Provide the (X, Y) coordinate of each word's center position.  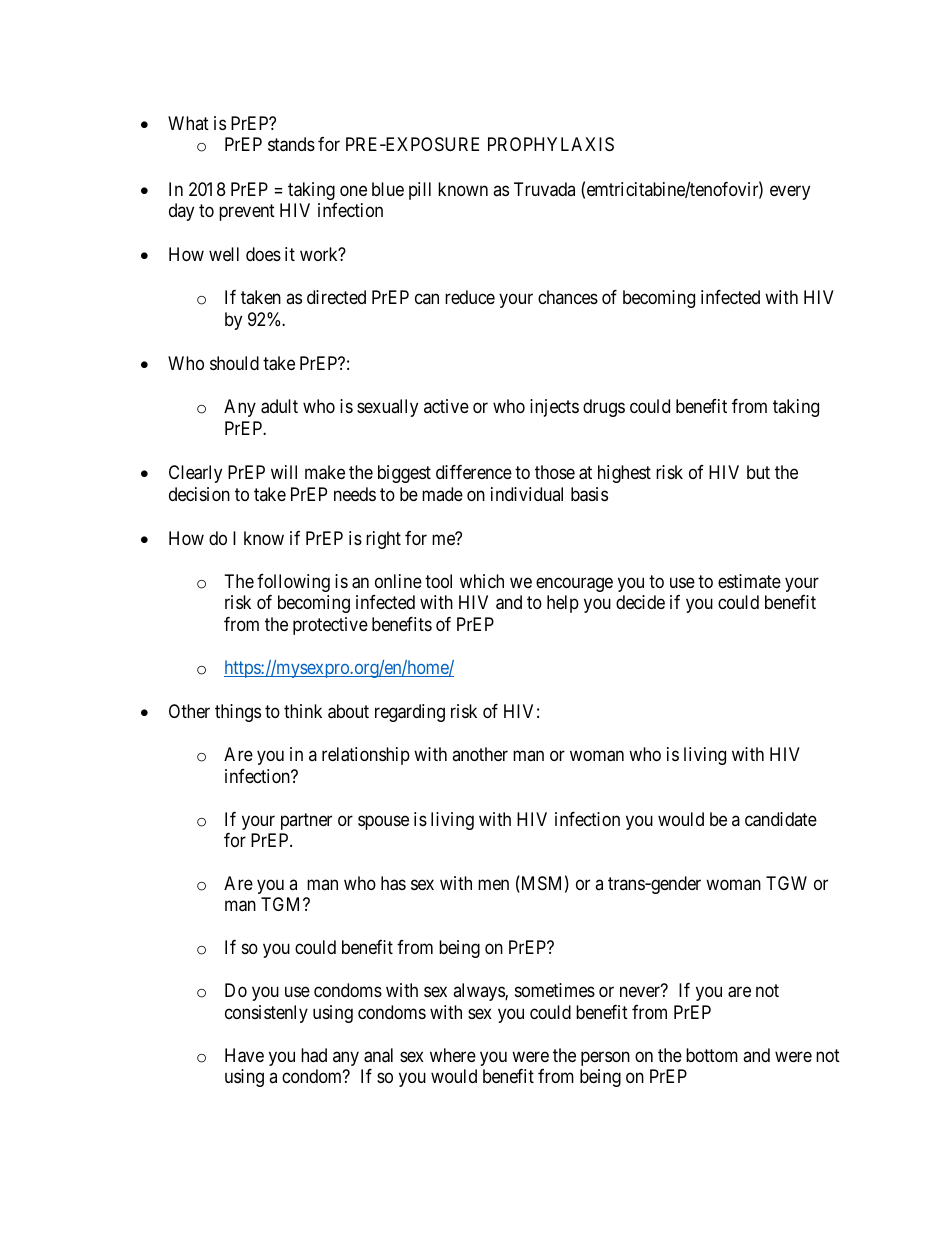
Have (244, 1055)
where (453, 1055)
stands (291, 144)
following (293, 583)
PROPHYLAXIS (551, 144)
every (790, 192)
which (482, 581)
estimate (749, 581)
